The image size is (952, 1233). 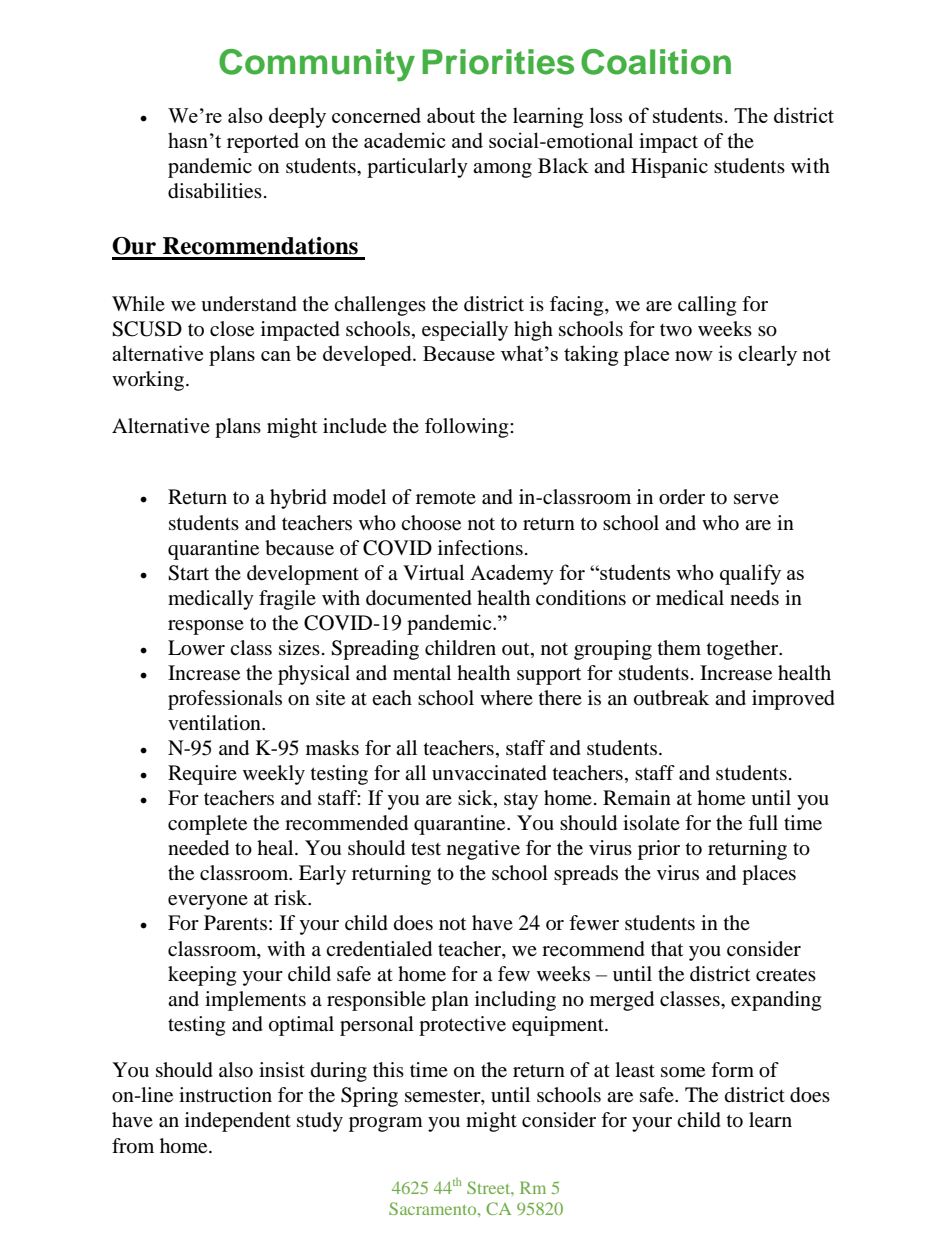 What do you see at coordinates (196, 648) in the screenshot?
I see `Lower` at bounding box center [196, 648].
